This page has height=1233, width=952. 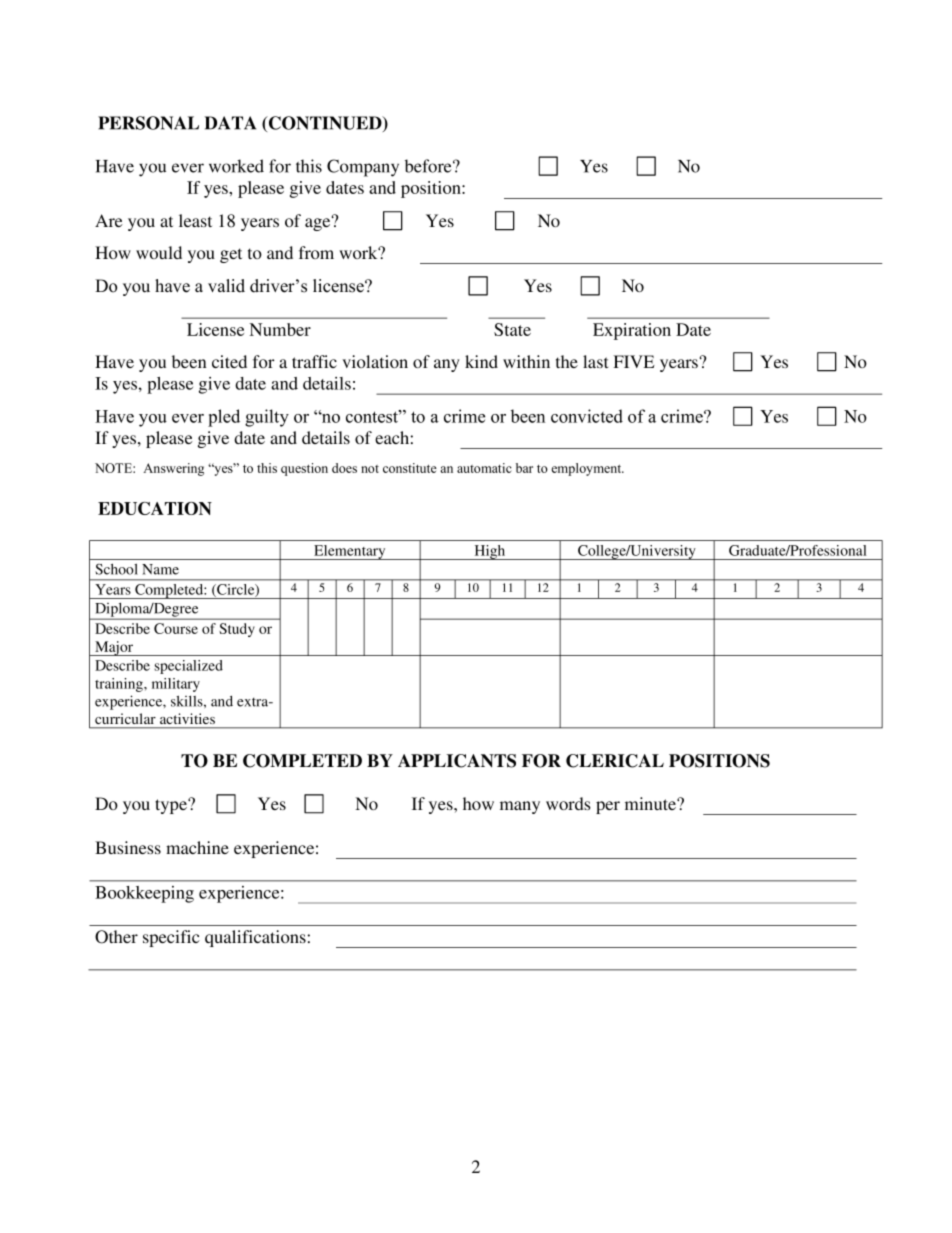 I want to click on specific, so click(x=171, y=938).
